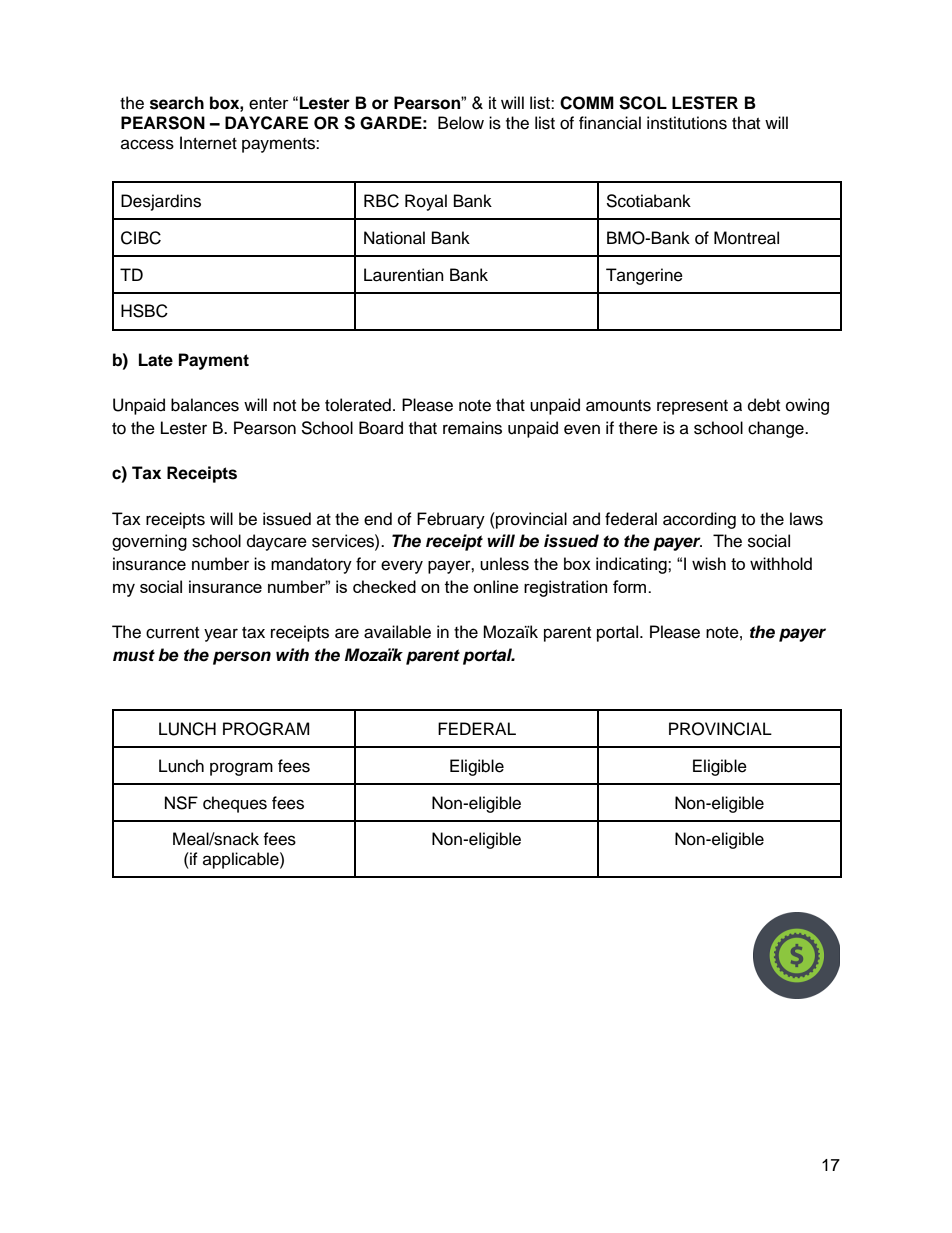  I want to click on change, so click(777, 429).
